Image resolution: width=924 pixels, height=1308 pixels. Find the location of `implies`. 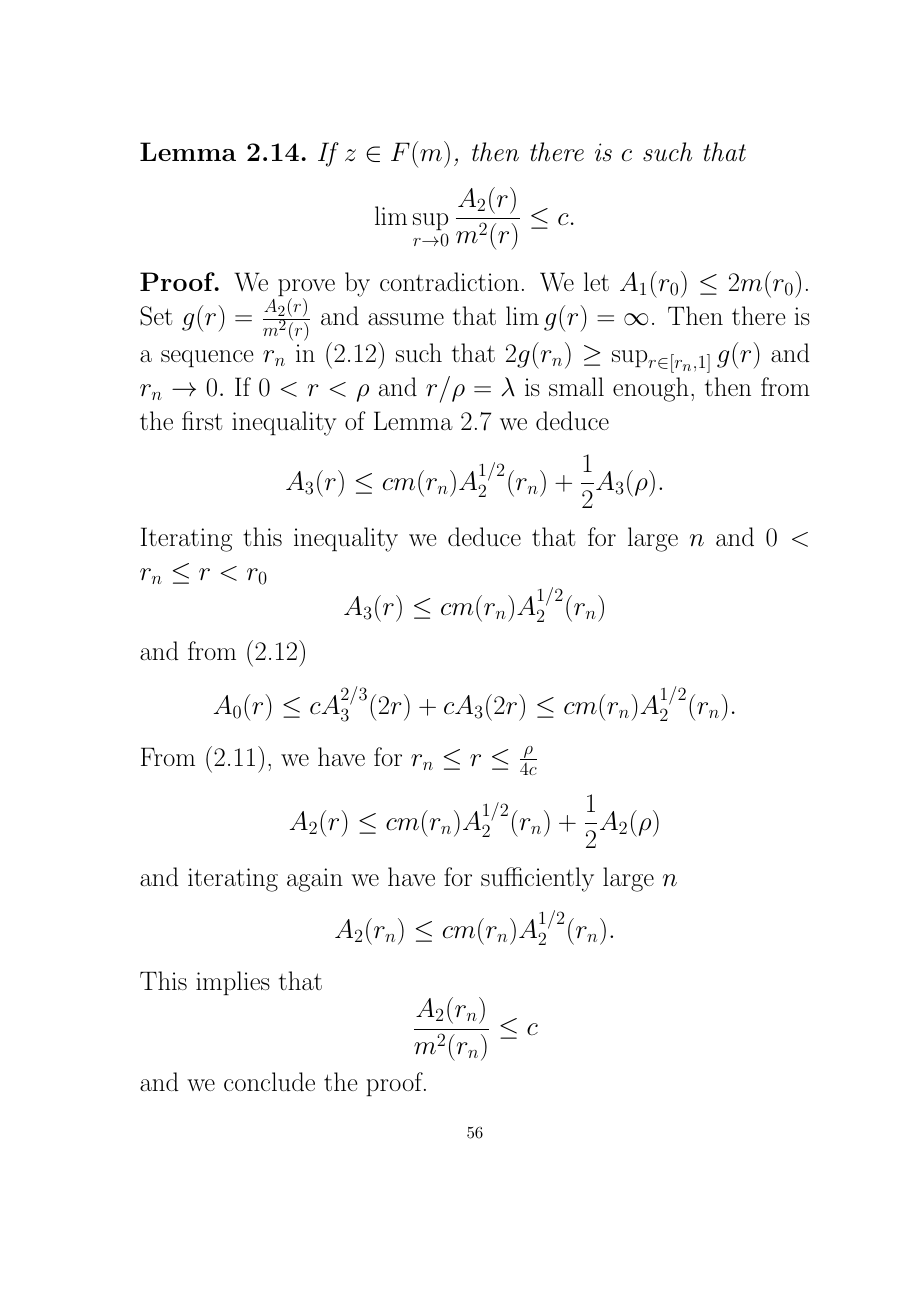

implies is located at coordinates (233, 983).
